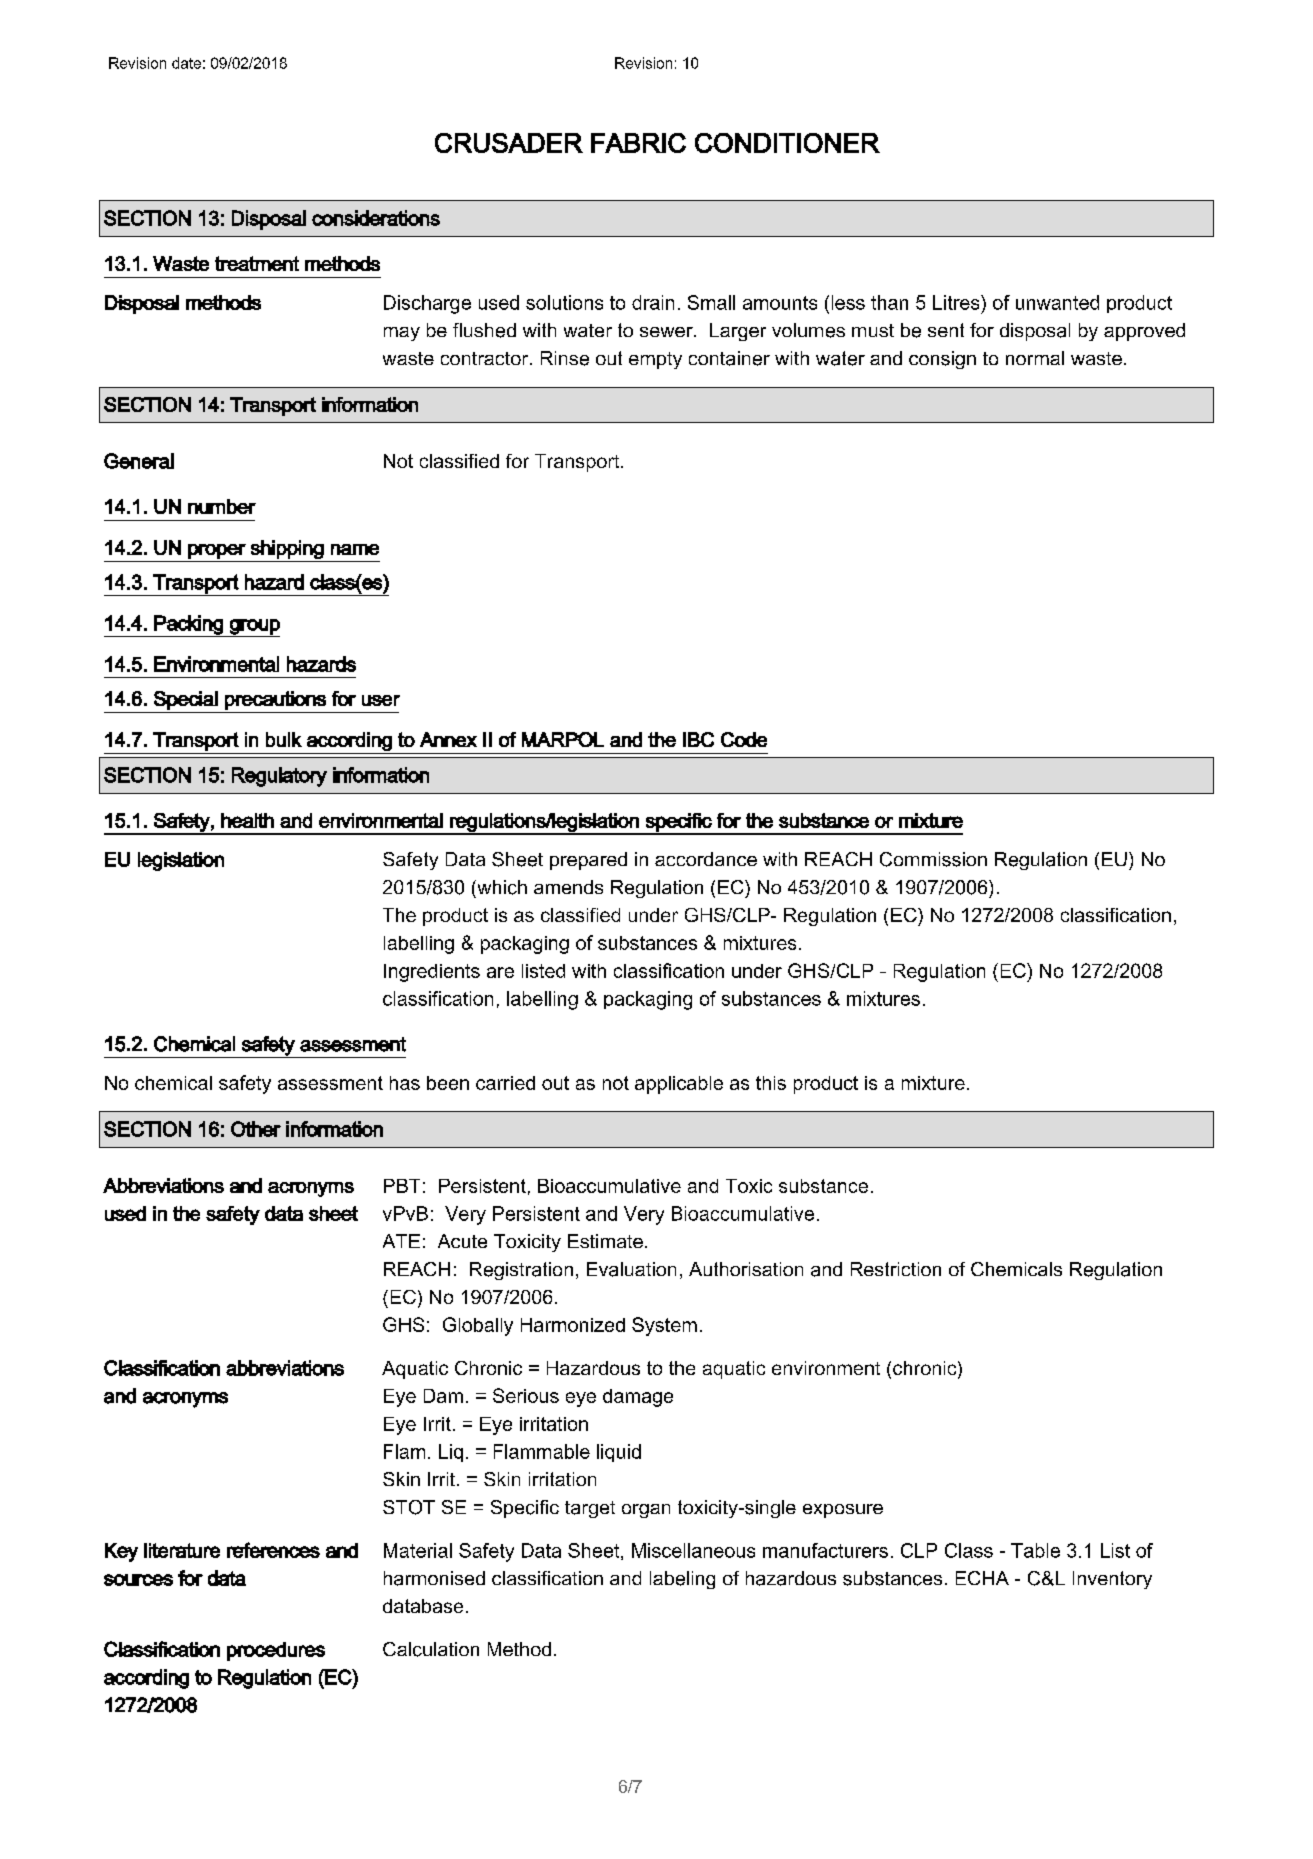  I want to click on group, so click(254, 628).
